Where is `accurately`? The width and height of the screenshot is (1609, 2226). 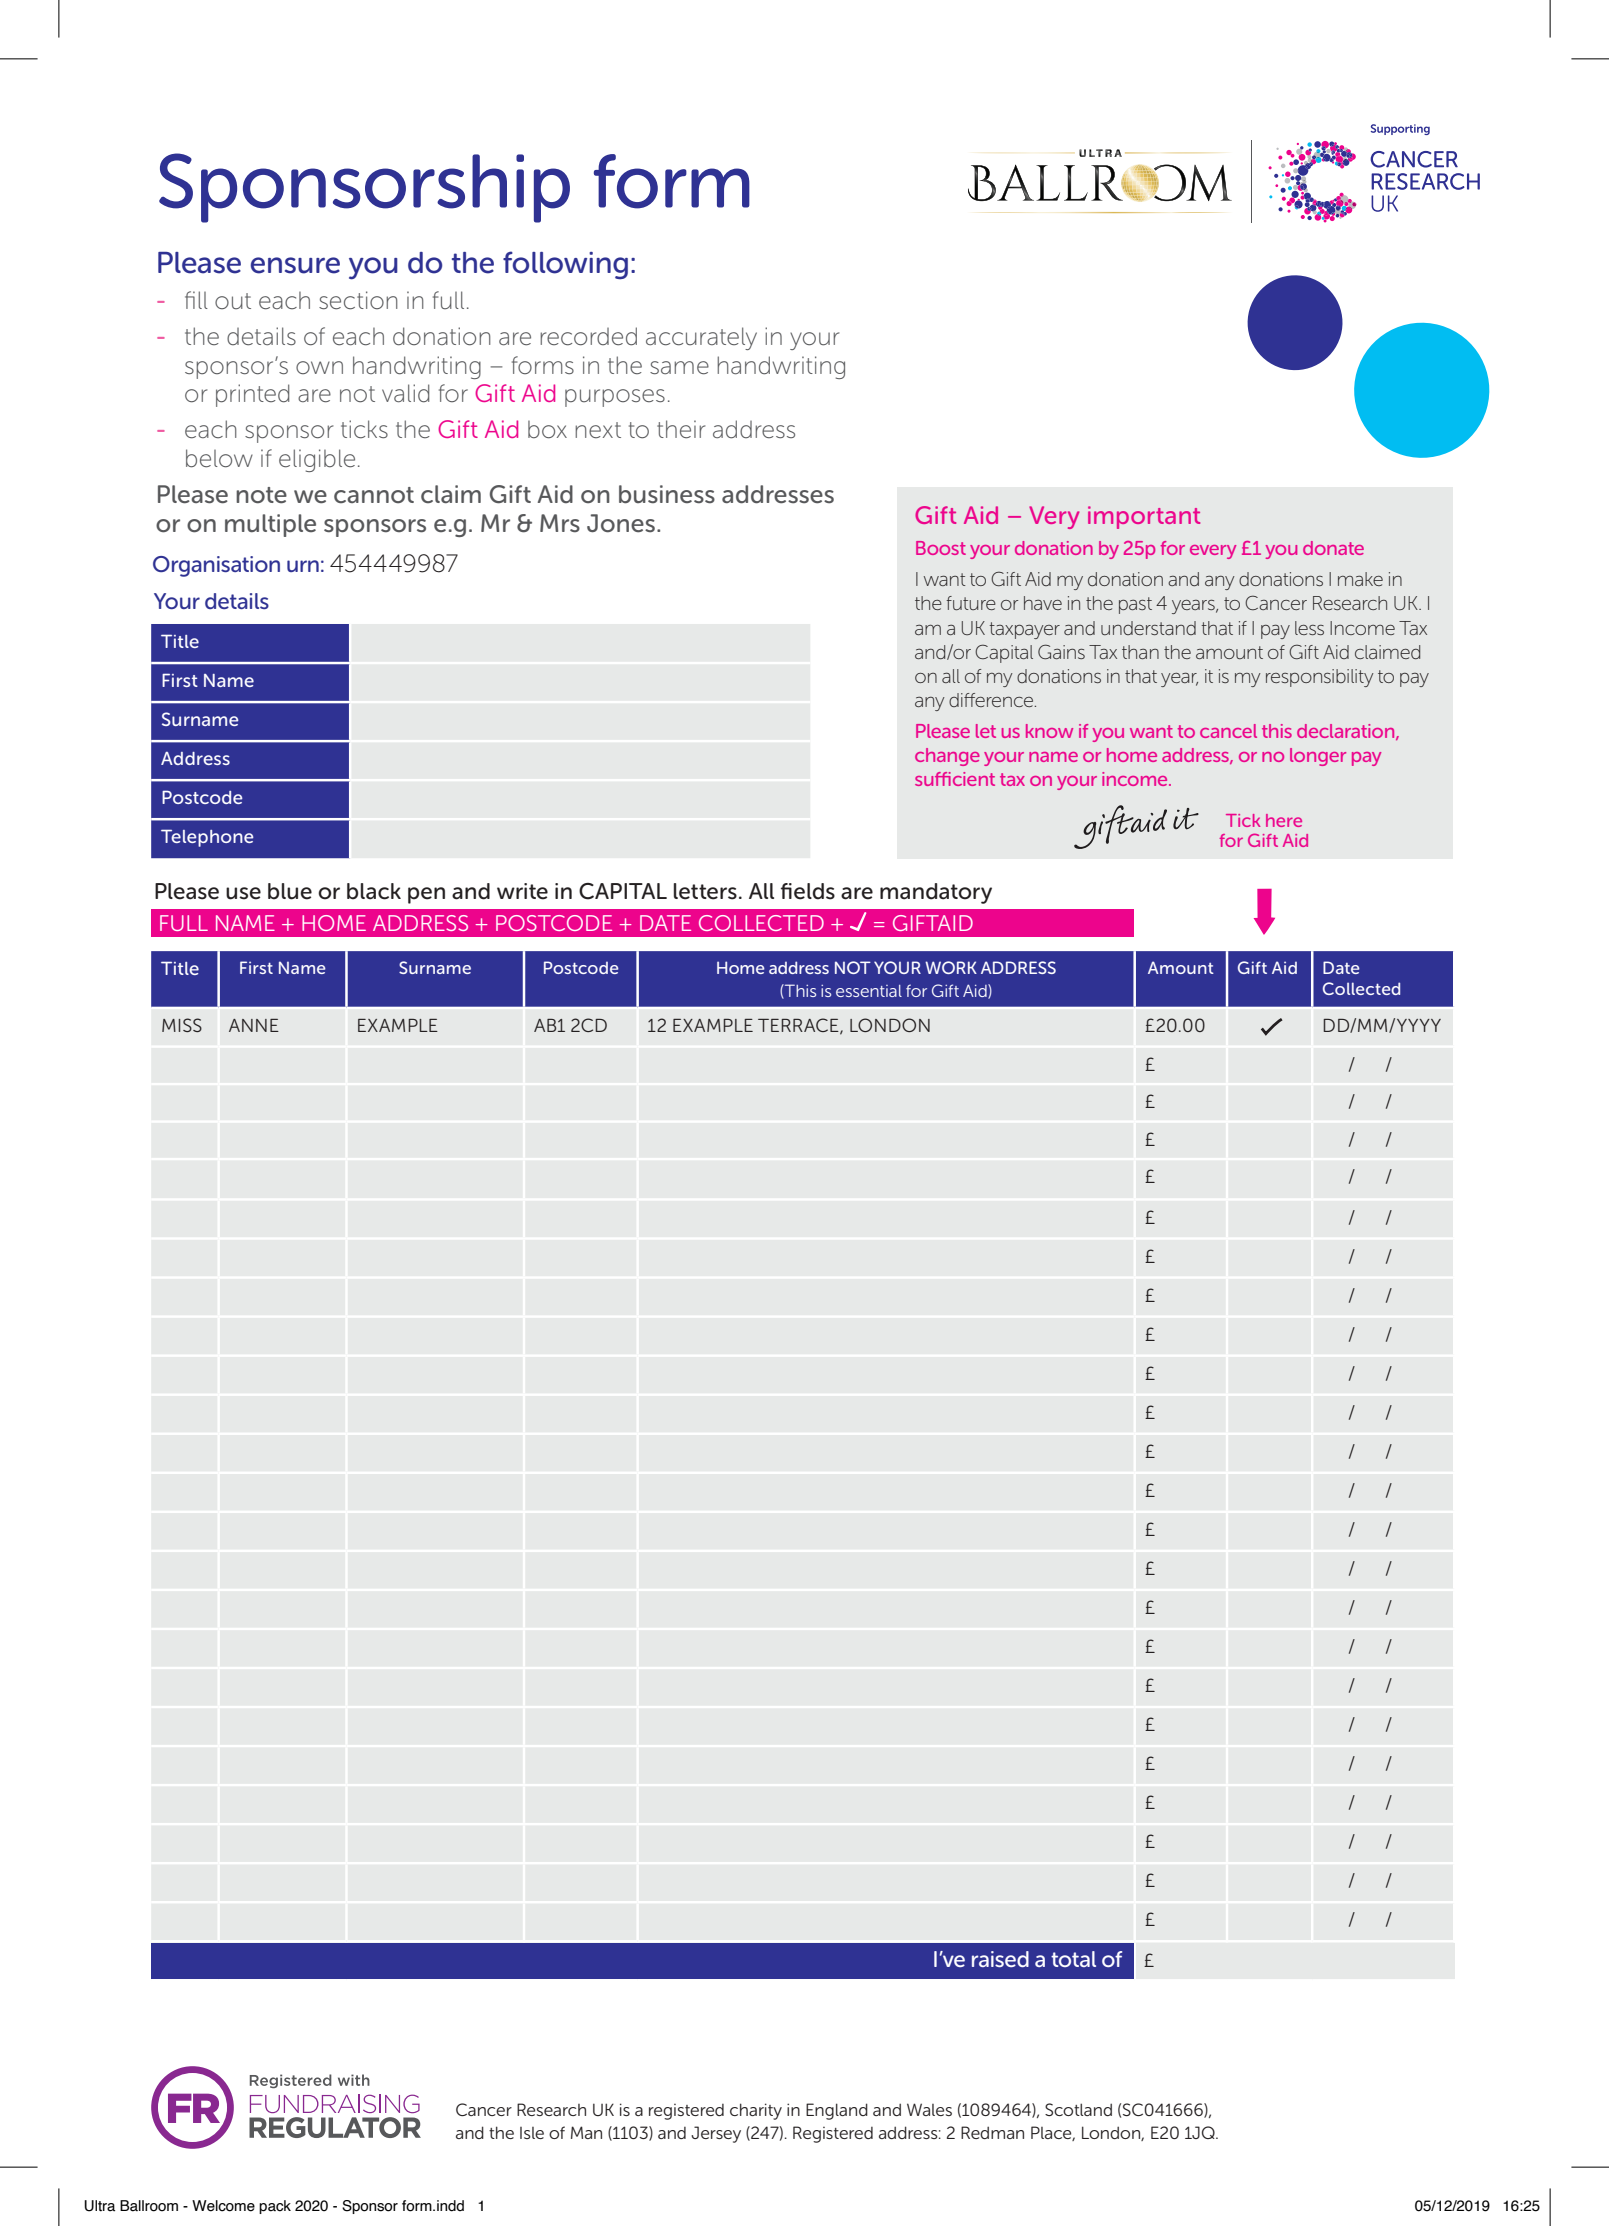 accurately is located at coordinates (701, 338).
